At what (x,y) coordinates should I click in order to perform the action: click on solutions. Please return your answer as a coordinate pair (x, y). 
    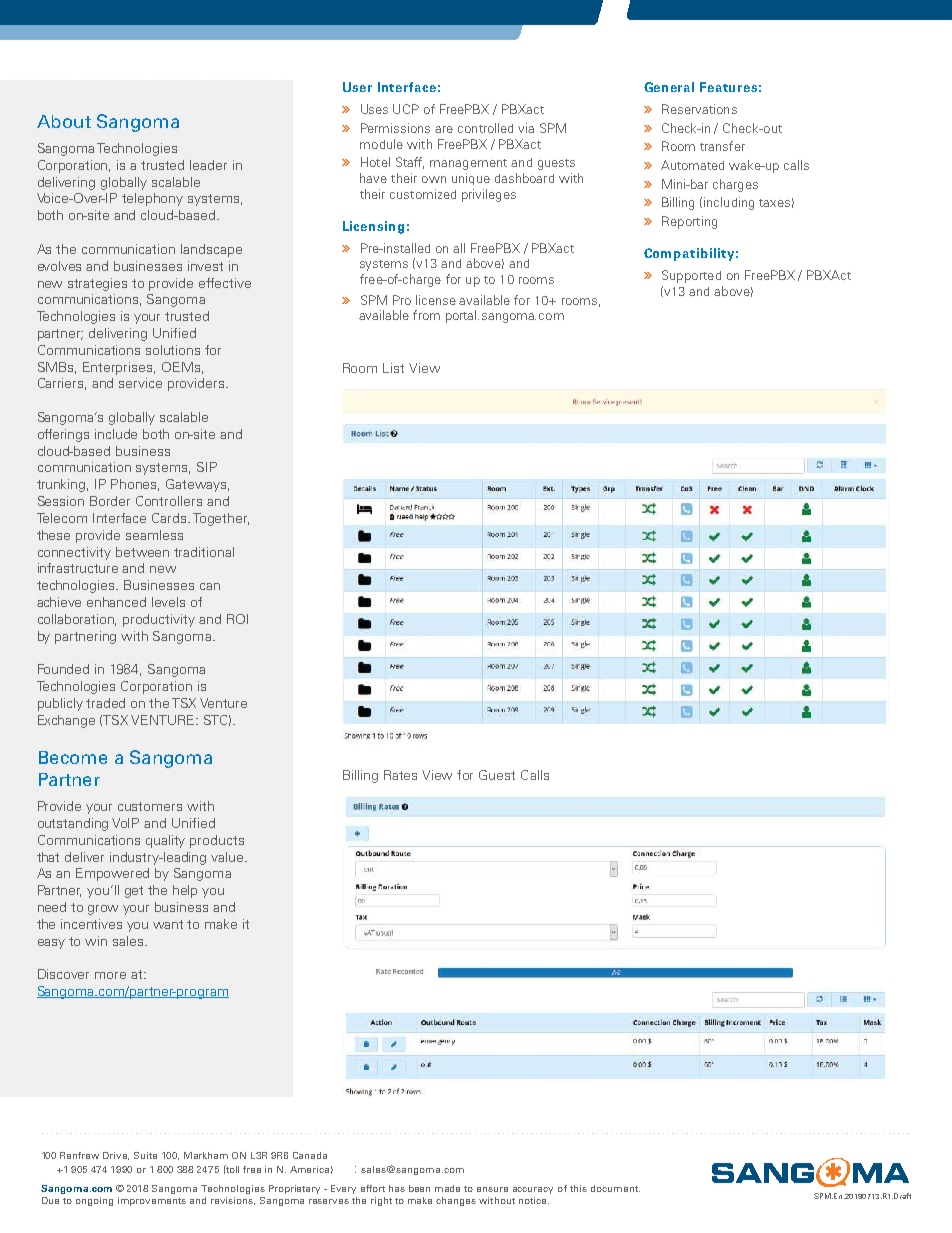
    Looking at the image, I should click on (173, 350).
